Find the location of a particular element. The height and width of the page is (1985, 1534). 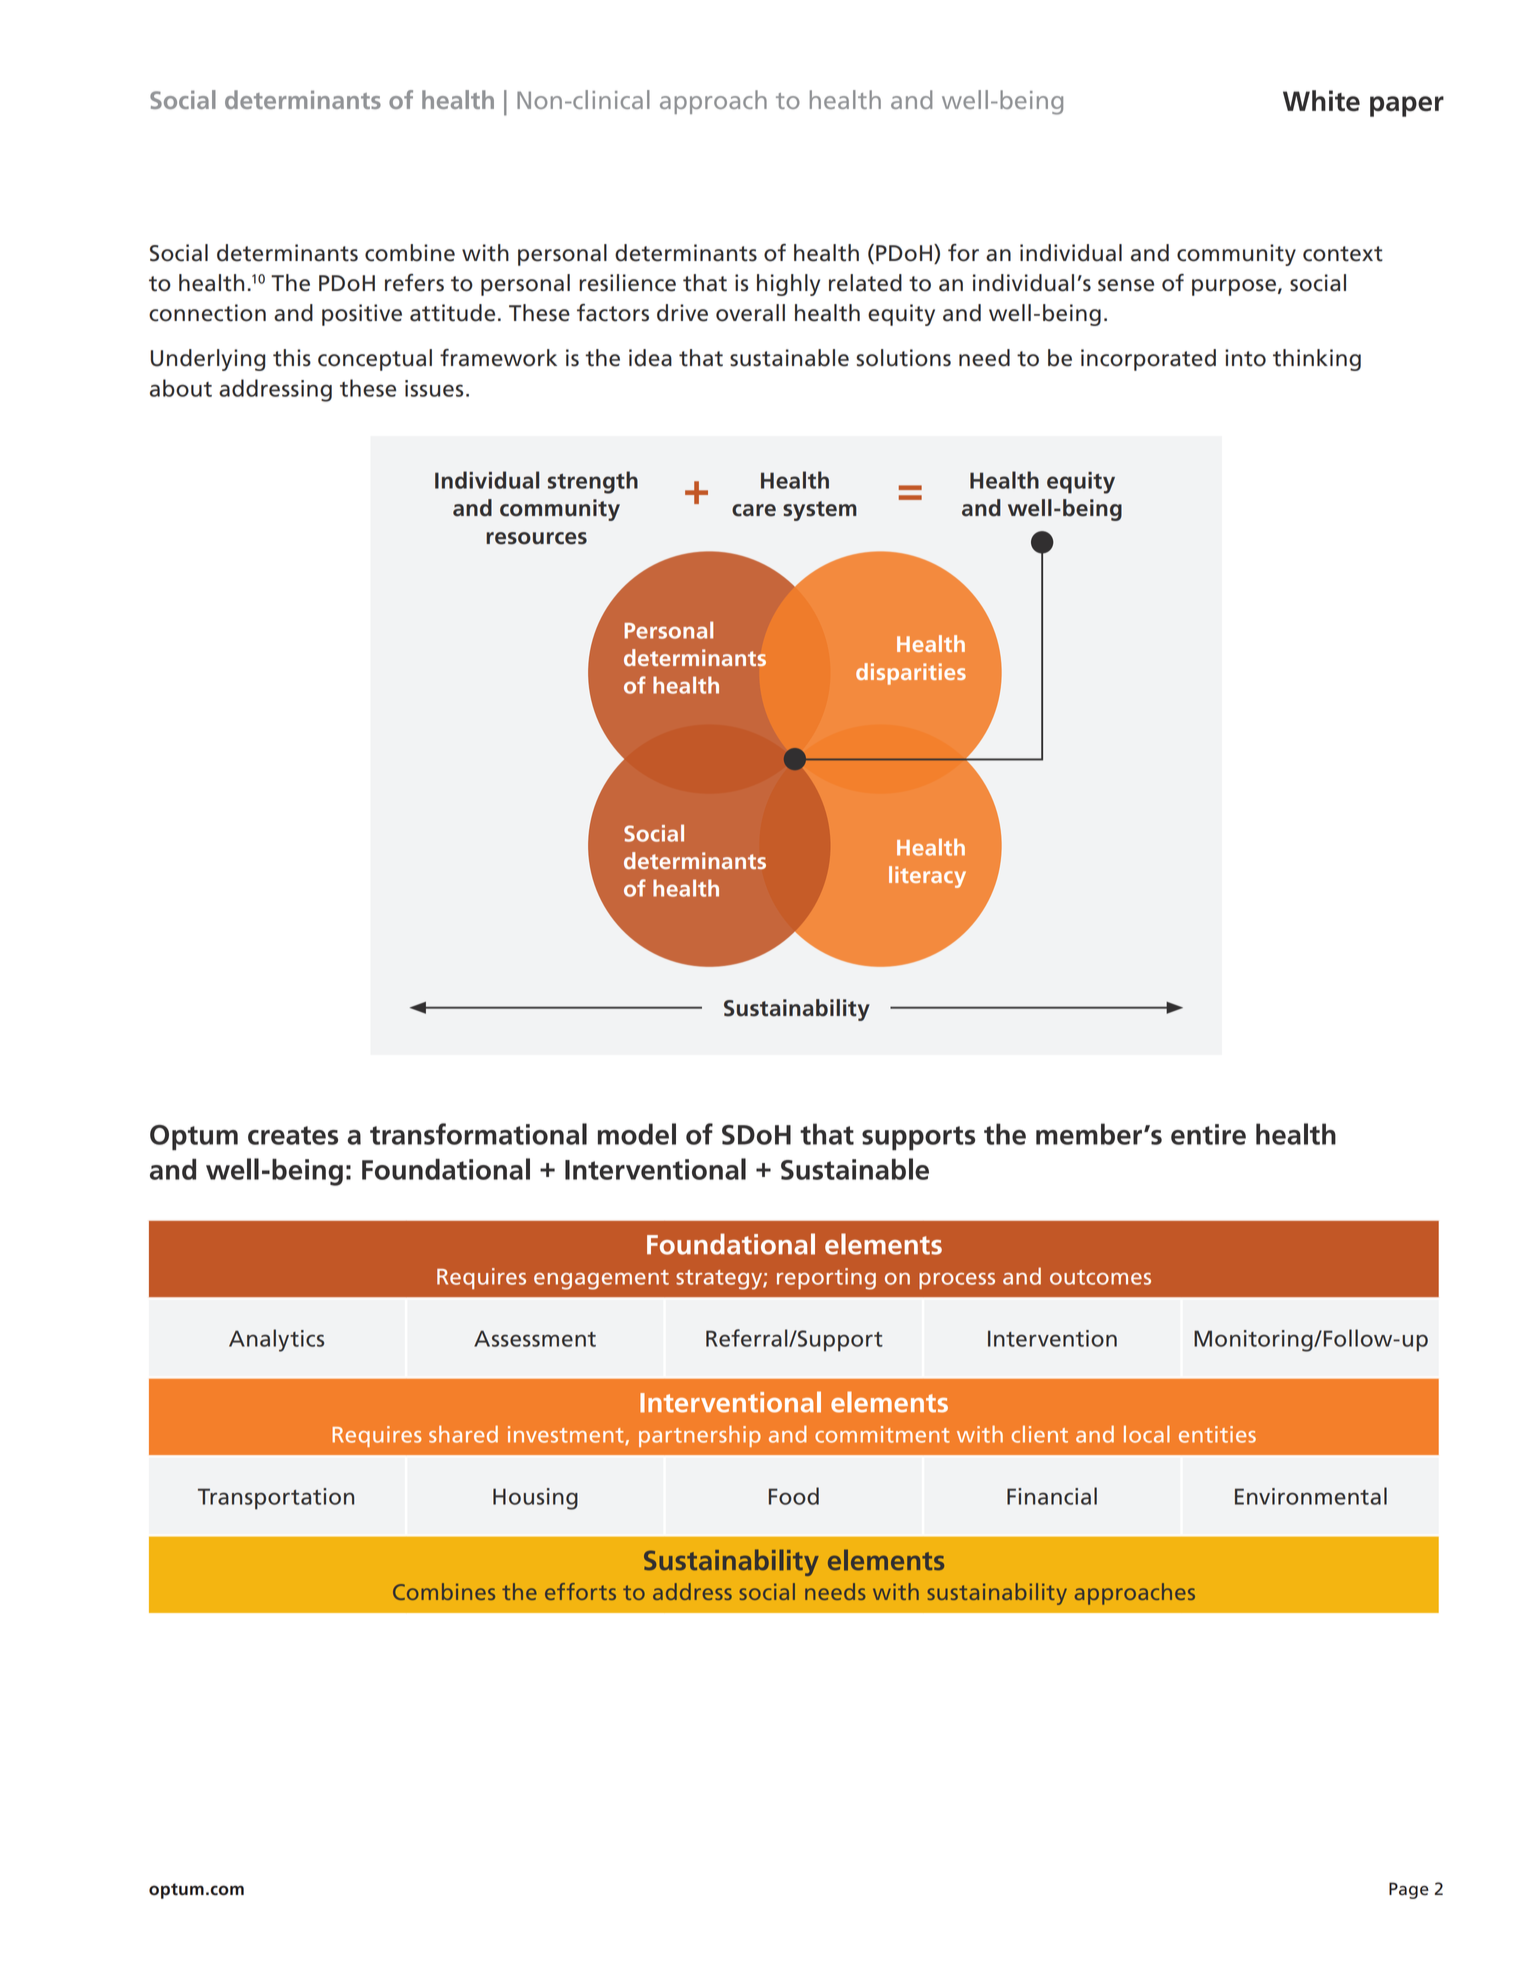

into is located at coordinates (1245, 358).
